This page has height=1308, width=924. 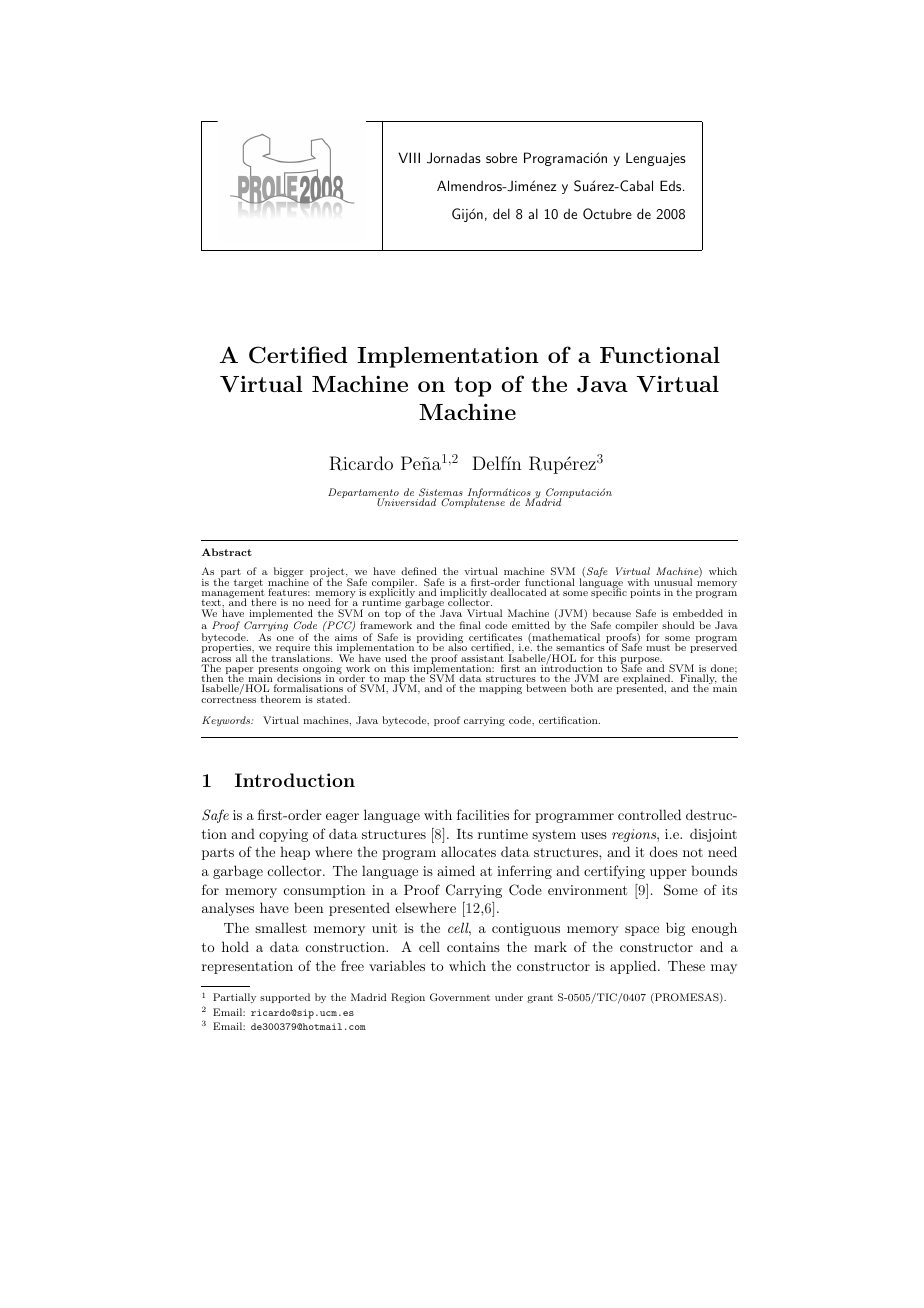 What do you see at coordinates (227, 552) in the page?
I see `Abstract` at bounding box center [227, 552].
